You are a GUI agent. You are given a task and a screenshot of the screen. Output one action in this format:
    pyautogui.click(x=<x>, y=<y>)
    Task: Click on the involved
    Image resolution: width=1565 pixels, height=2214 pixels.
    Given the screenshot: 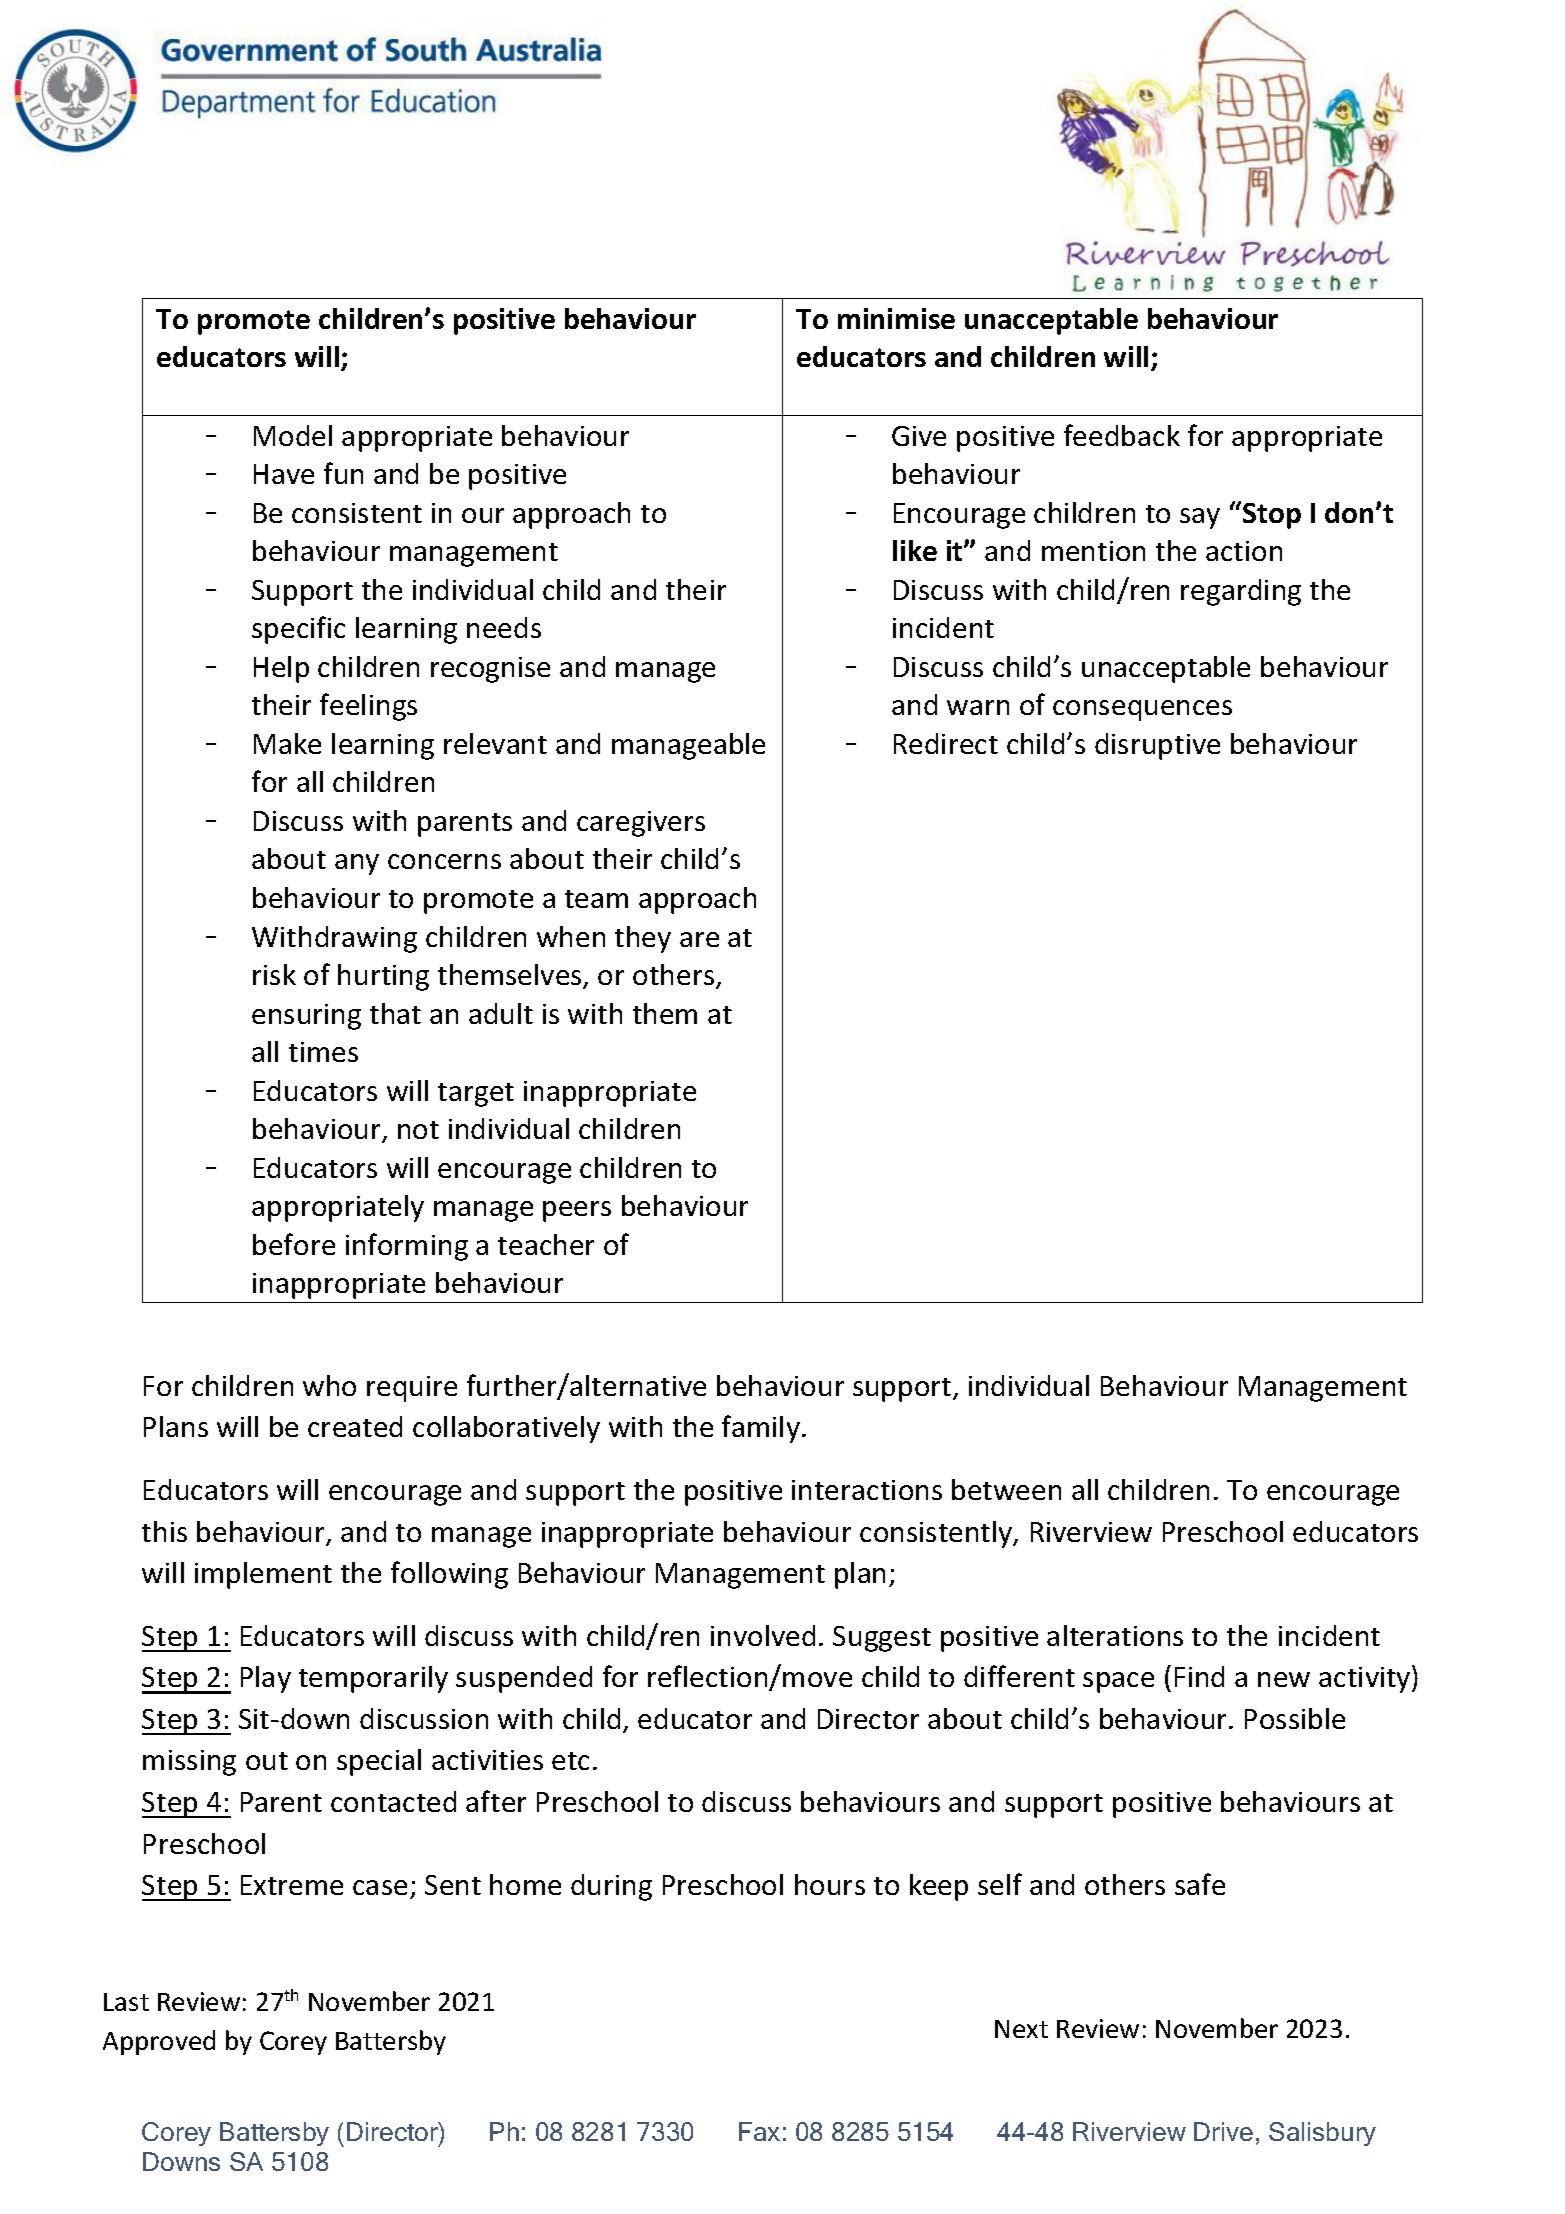 What is the action you would take?
    pyautogui.click(x=763, y=1635)
